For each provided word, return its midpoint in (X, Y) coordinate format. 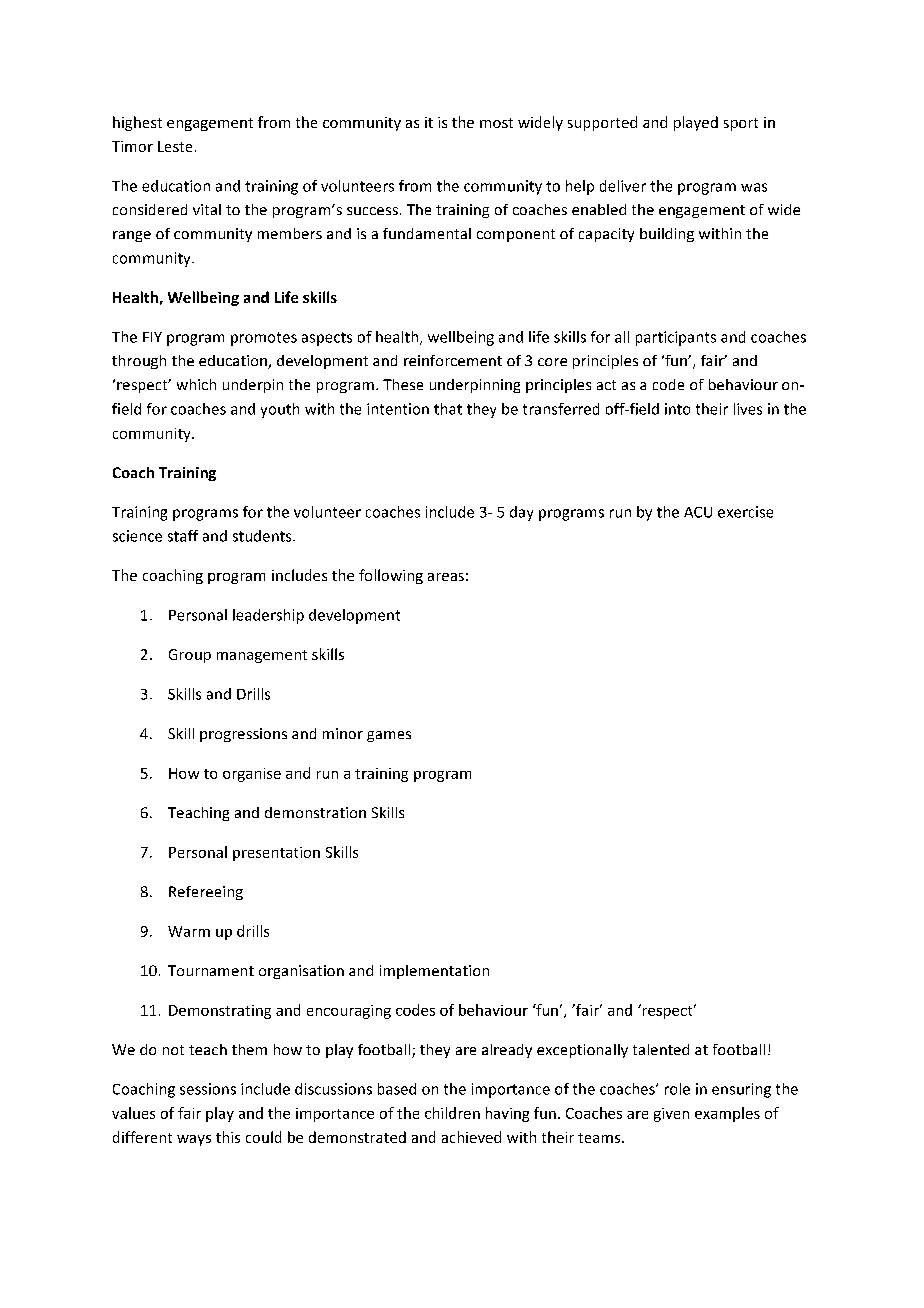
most (496, 123)
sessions (208, 1089)
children (452, 1113)
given (671, 1115)
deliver (623, 186)
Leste (175, 146)
